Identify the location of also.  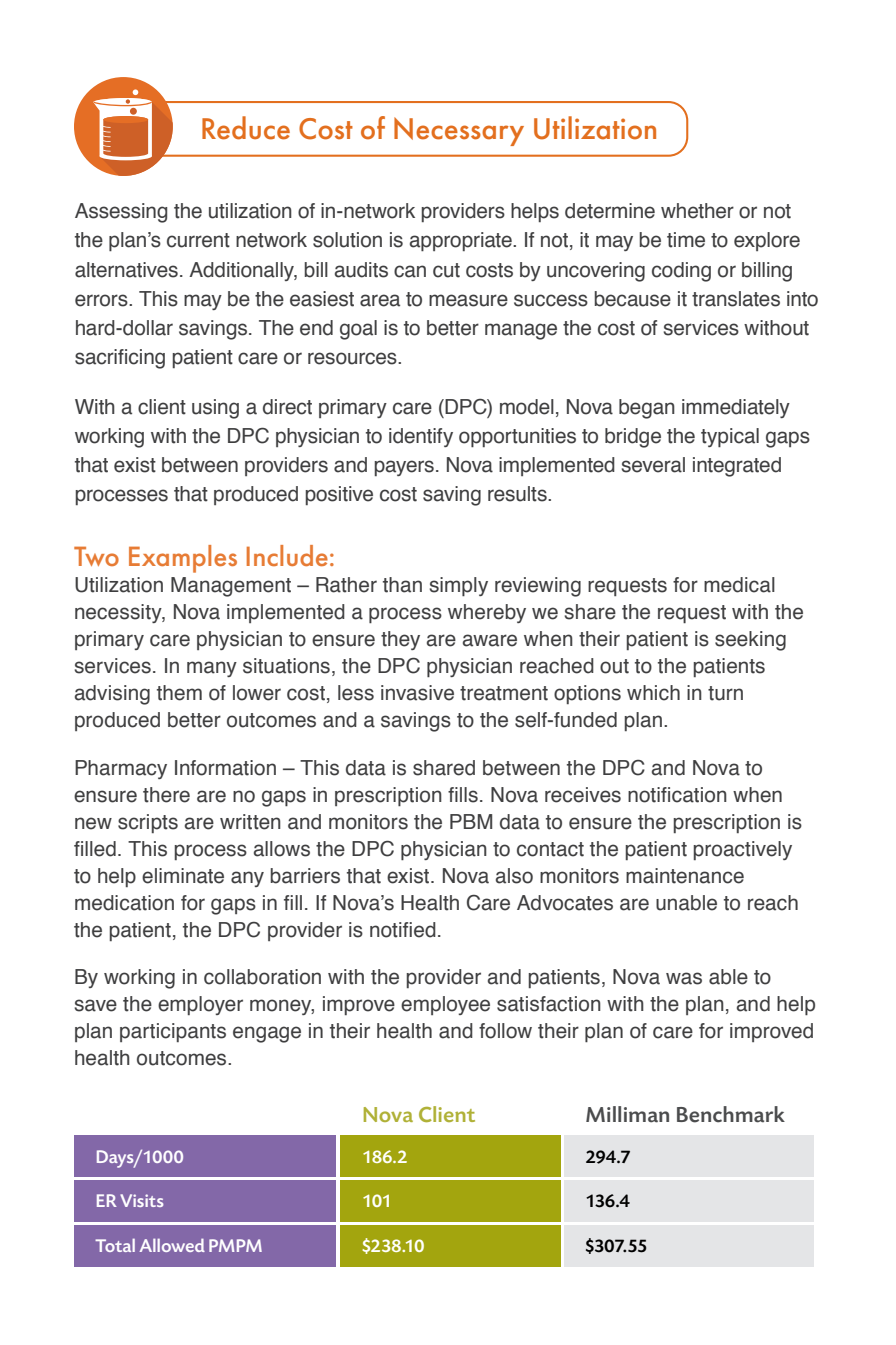
(514, 876).
